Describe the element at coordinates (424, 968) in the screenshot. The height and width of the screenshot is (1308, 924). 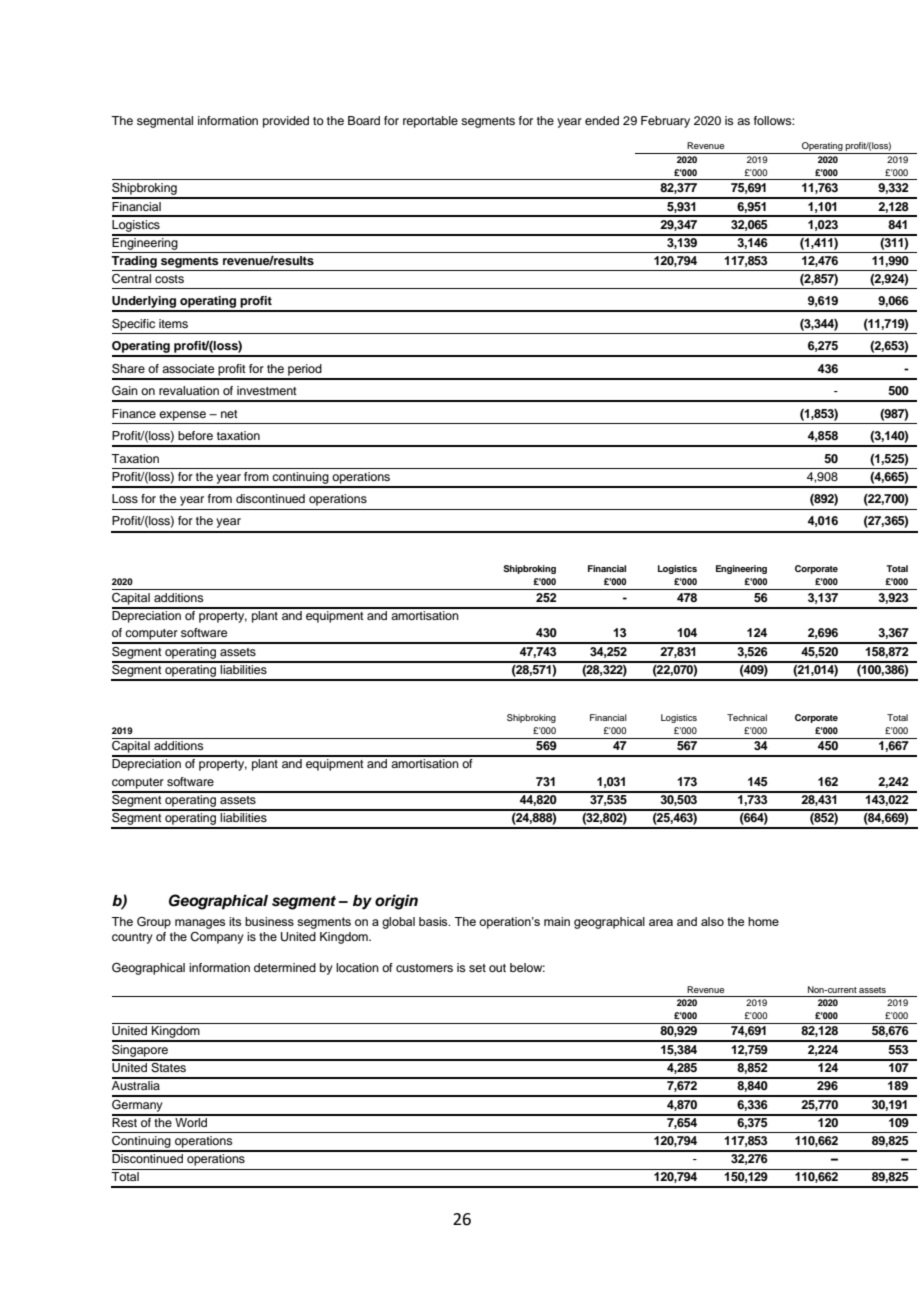
I see `customers` at that location.
